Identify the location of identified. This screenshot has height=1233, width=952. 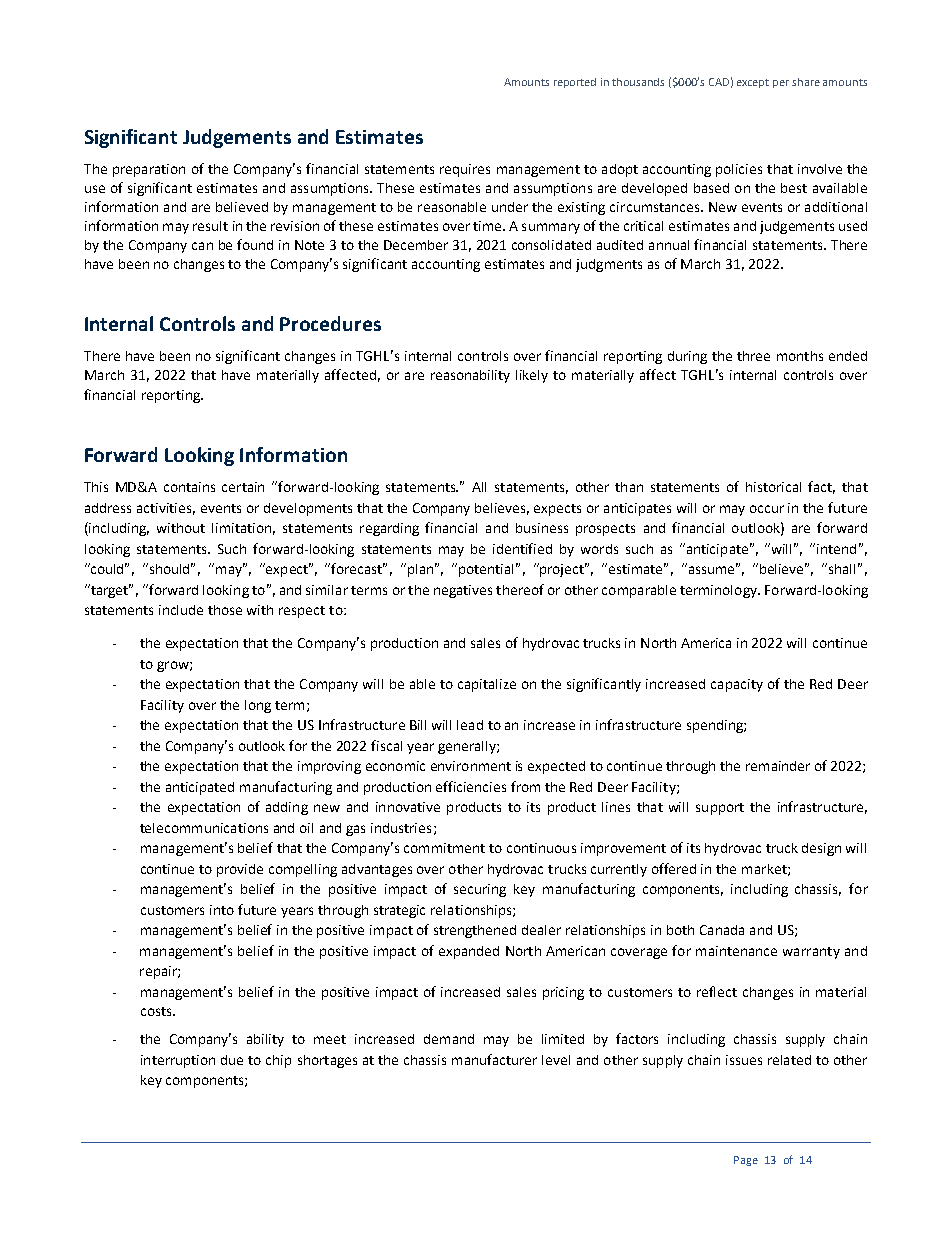
(522, 548).
